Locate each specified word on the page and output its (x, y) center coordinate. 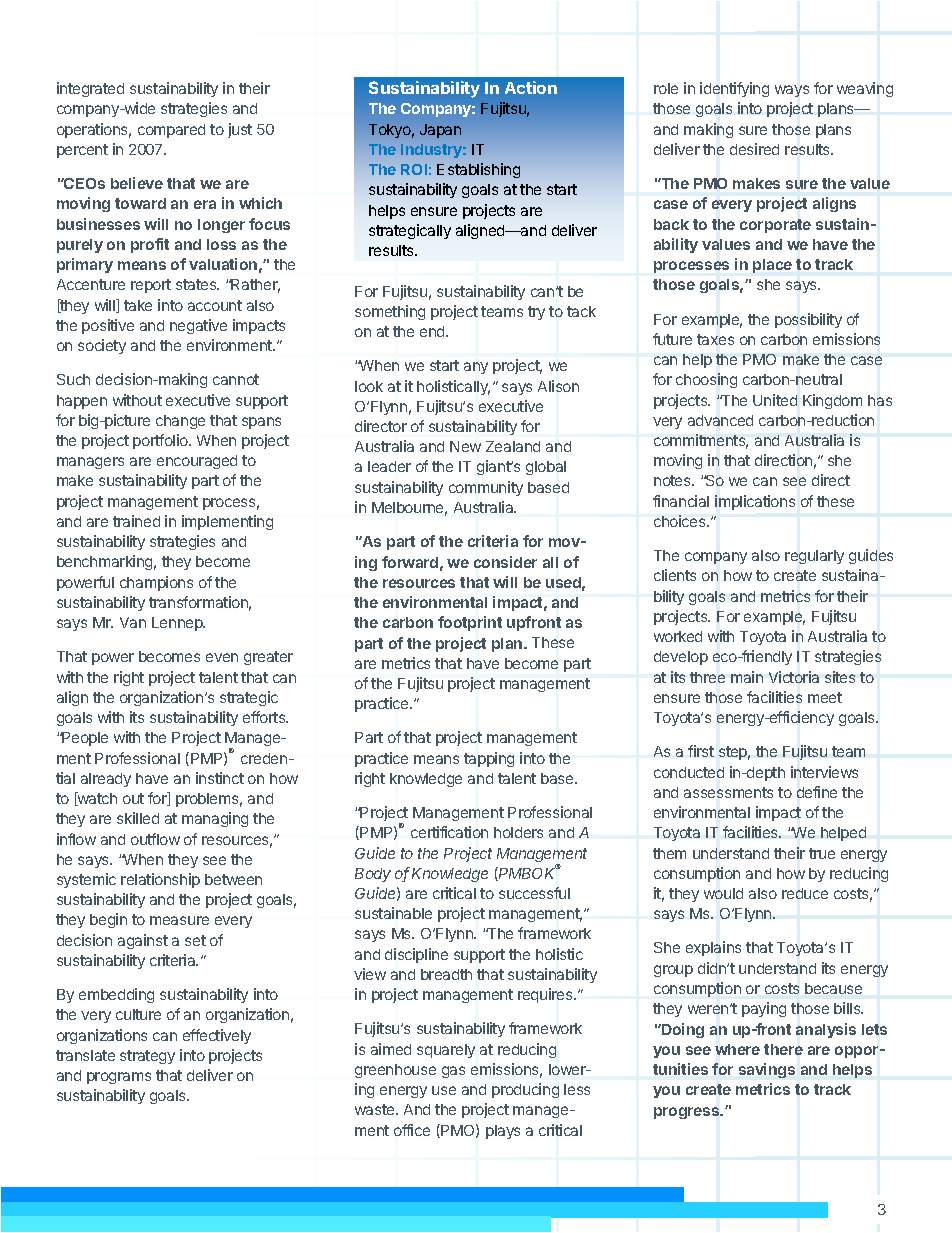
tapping (489, 759)
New (465, 446)
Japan (440, 131)
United (775, 400)
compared (171, 131)
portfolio (161, 441)
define (817, 792)
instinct (220, 778)
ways (792, 91)
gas (453, 1072)
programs (119, 1078)
